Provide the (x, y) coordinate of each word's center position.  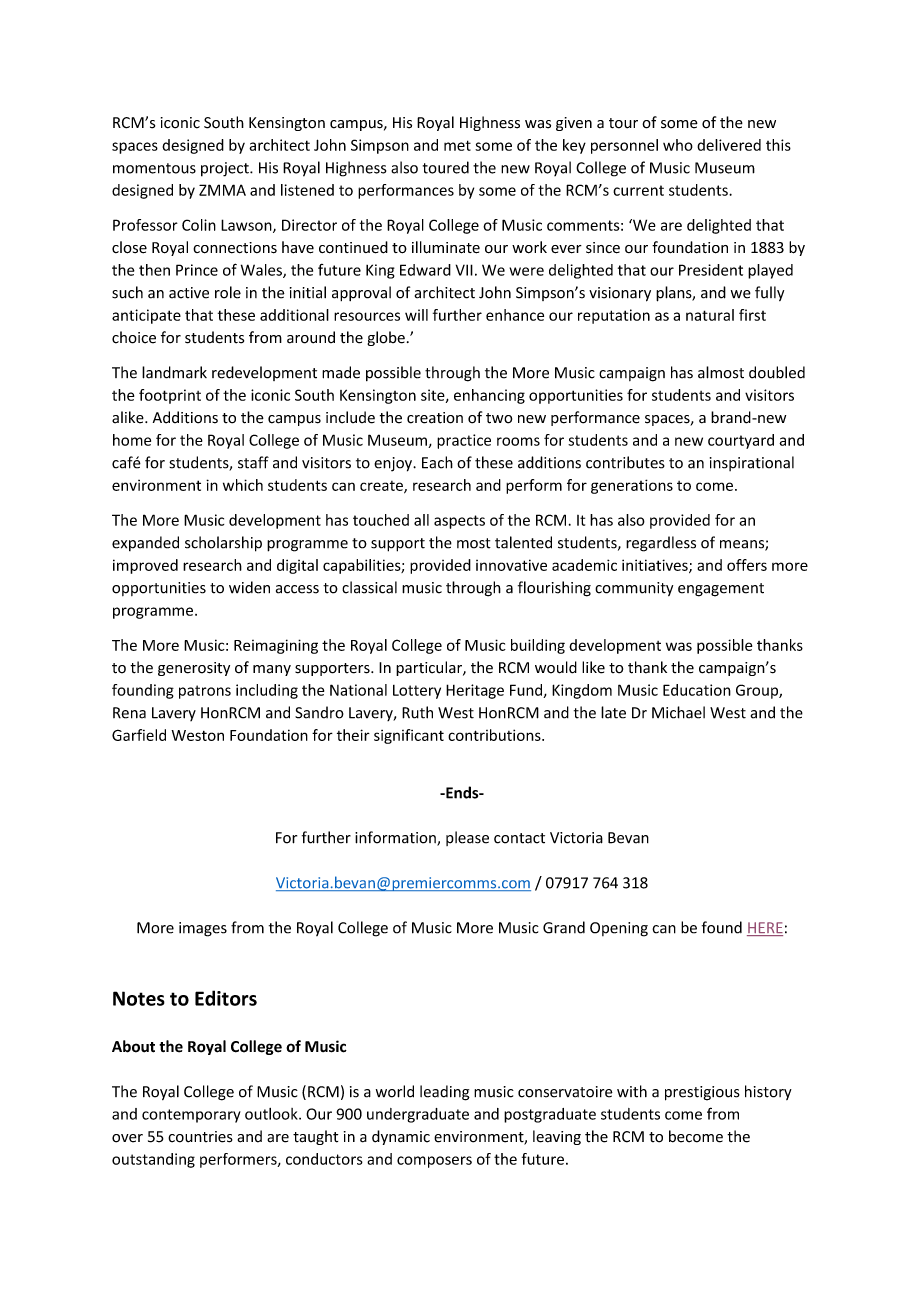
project (226, 169)
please (467, 838)
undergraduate (418, 1115)
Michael (678, 712)
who (678, 145)
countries (200, 1137)
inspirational (752, 463)
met (457, 145)
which (243, 485)
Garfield (139, 735)
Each (437, 462)
